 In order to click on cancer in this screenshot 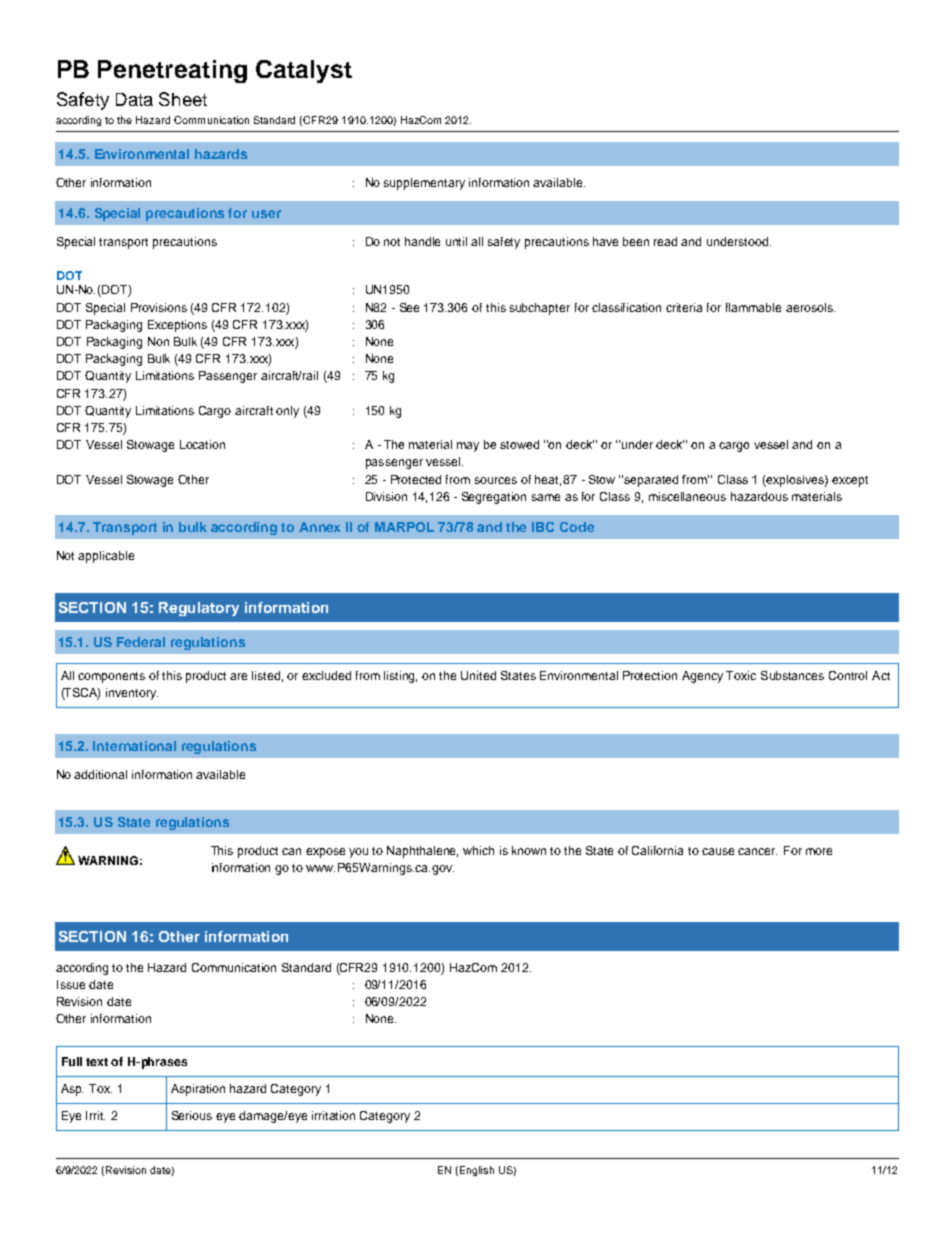, I will do `click(757, 851)`.
